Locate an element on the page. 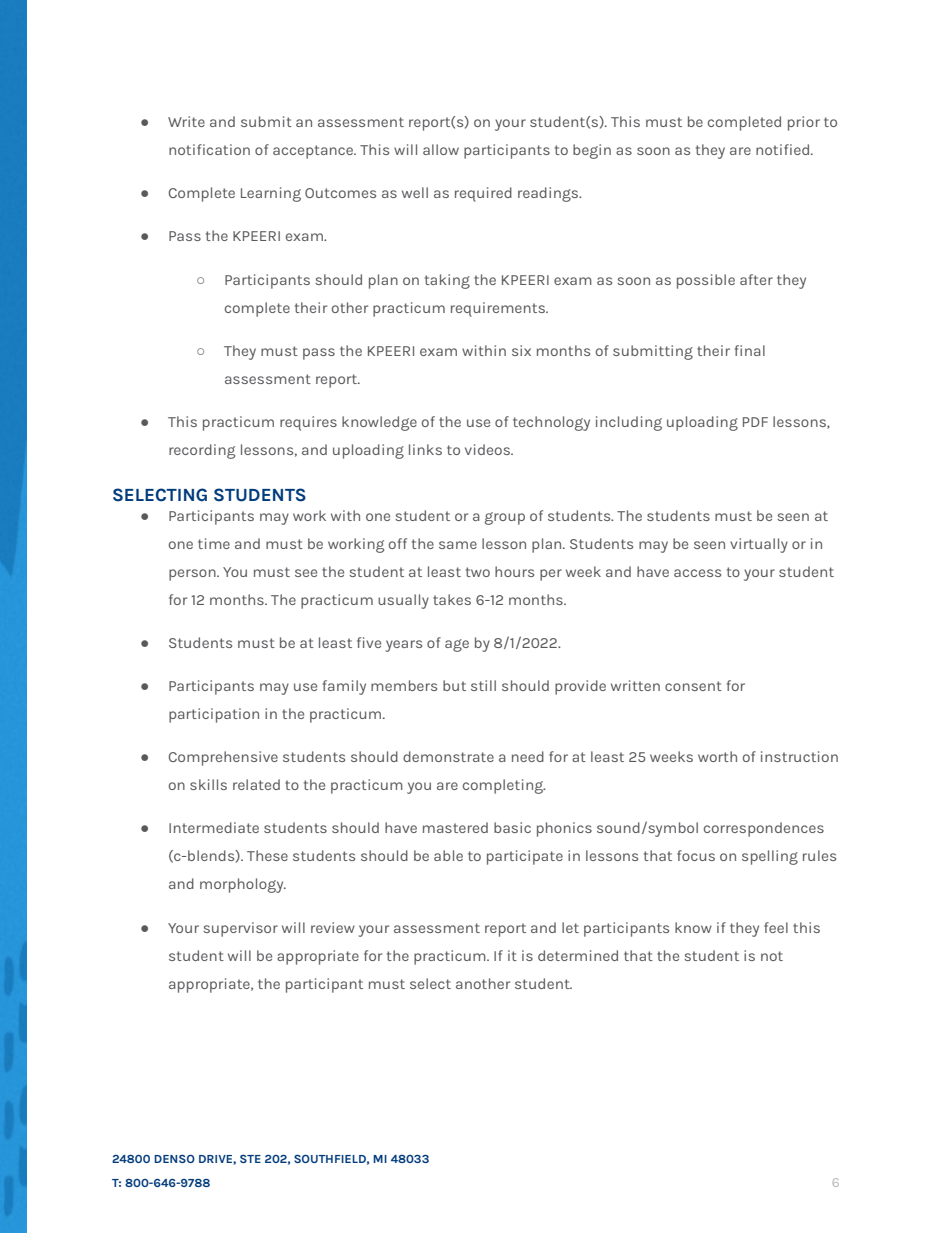  determined is located at coordinates (578, 955).
